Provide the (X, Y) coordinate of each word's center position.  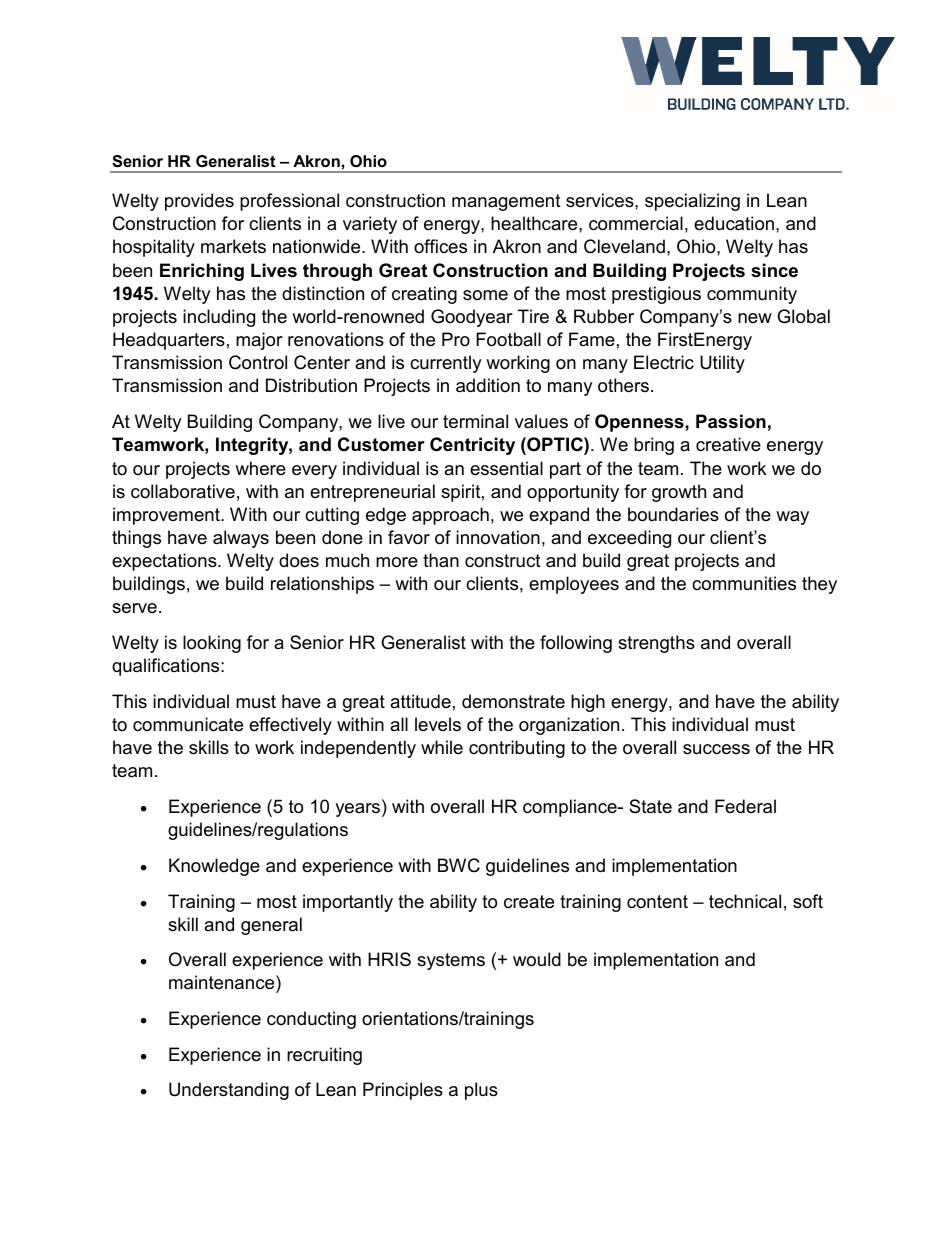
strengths (656, 644)
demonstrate (513, 701)
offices (440, 246)
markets (233, 246)
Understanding (229, 1091)
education (735, 223)
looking (212, 644)
